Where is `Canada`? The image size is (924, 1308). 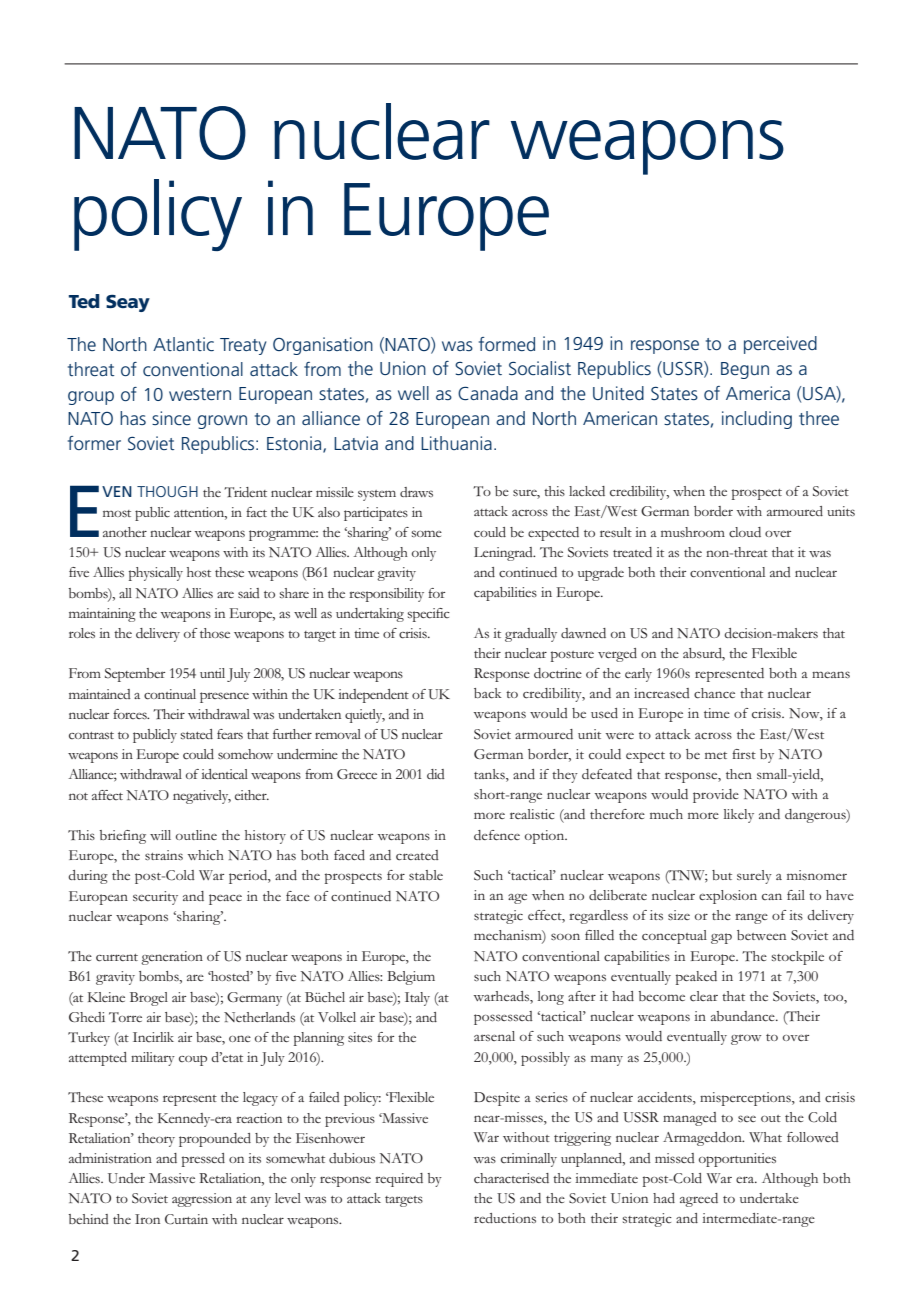
Canada is located at coordinates (488, 393).
